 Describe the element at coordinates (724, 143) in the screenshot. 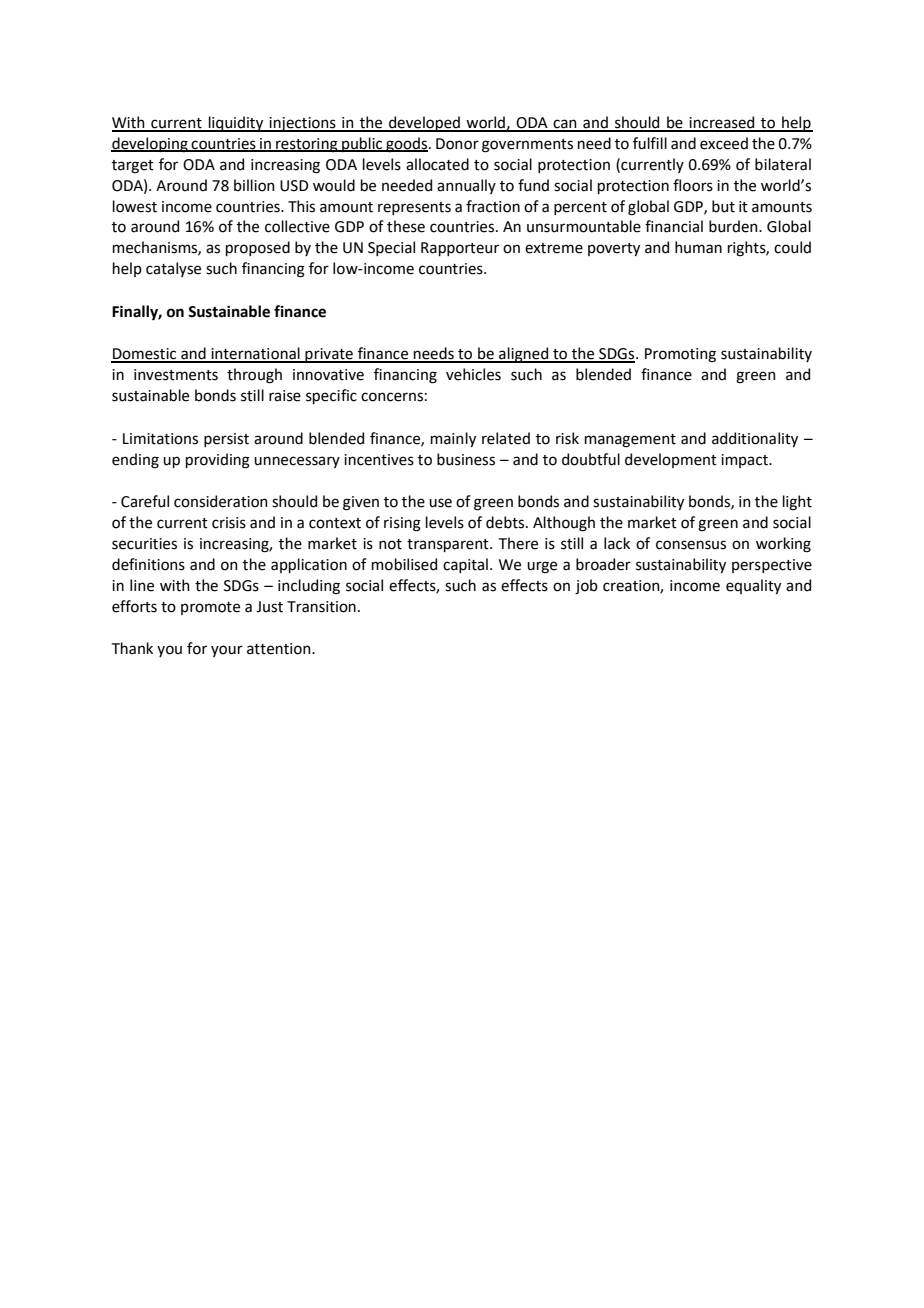

I see `exceed` at that location.
